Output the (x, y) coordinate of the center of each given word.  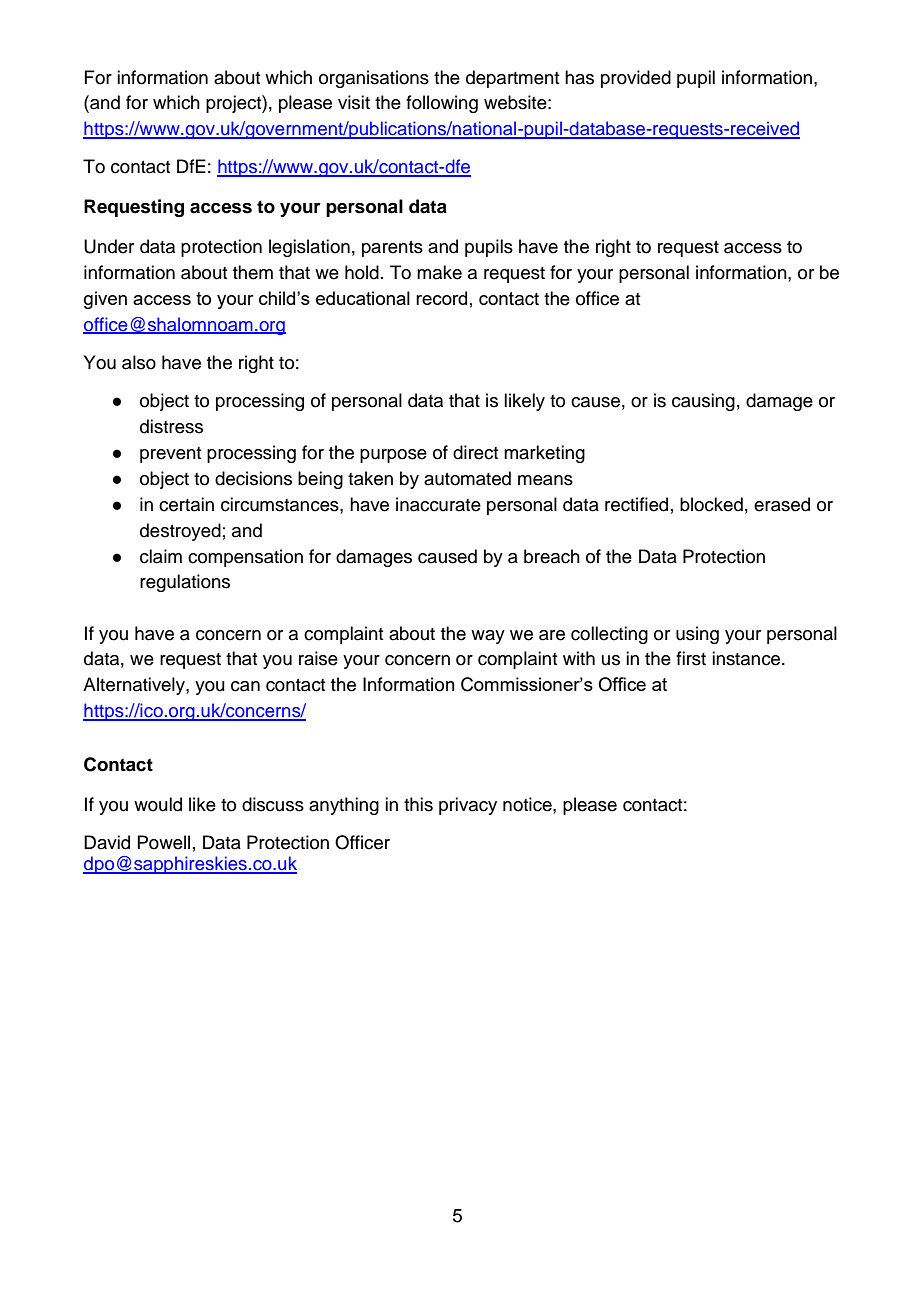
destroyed (180, 532)
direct (475, 452)
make (439, 272)
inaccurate (438, 504)
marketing (544, 454)
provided (636, 79)
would (158, 804)
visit (354, 102)
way (488, 637)
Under (109, 246)
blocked (711, 504)
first (691, 658)
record (441, 298)
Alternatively (135, 686)
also (139, 362)
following (442, 104)
